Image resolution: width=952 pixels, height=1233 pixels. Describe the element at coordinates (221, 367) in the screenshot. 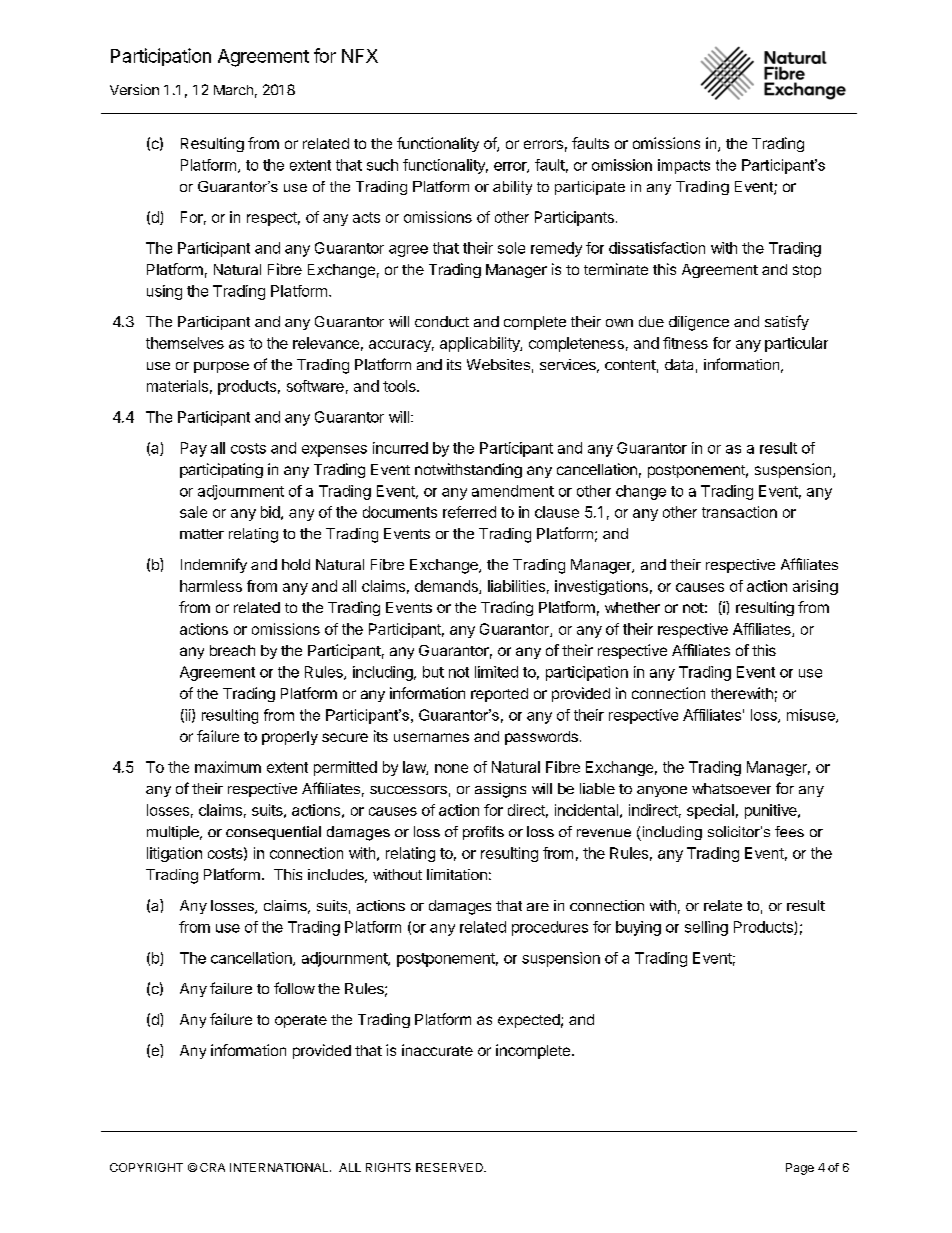

I see `purpose` at that location.
